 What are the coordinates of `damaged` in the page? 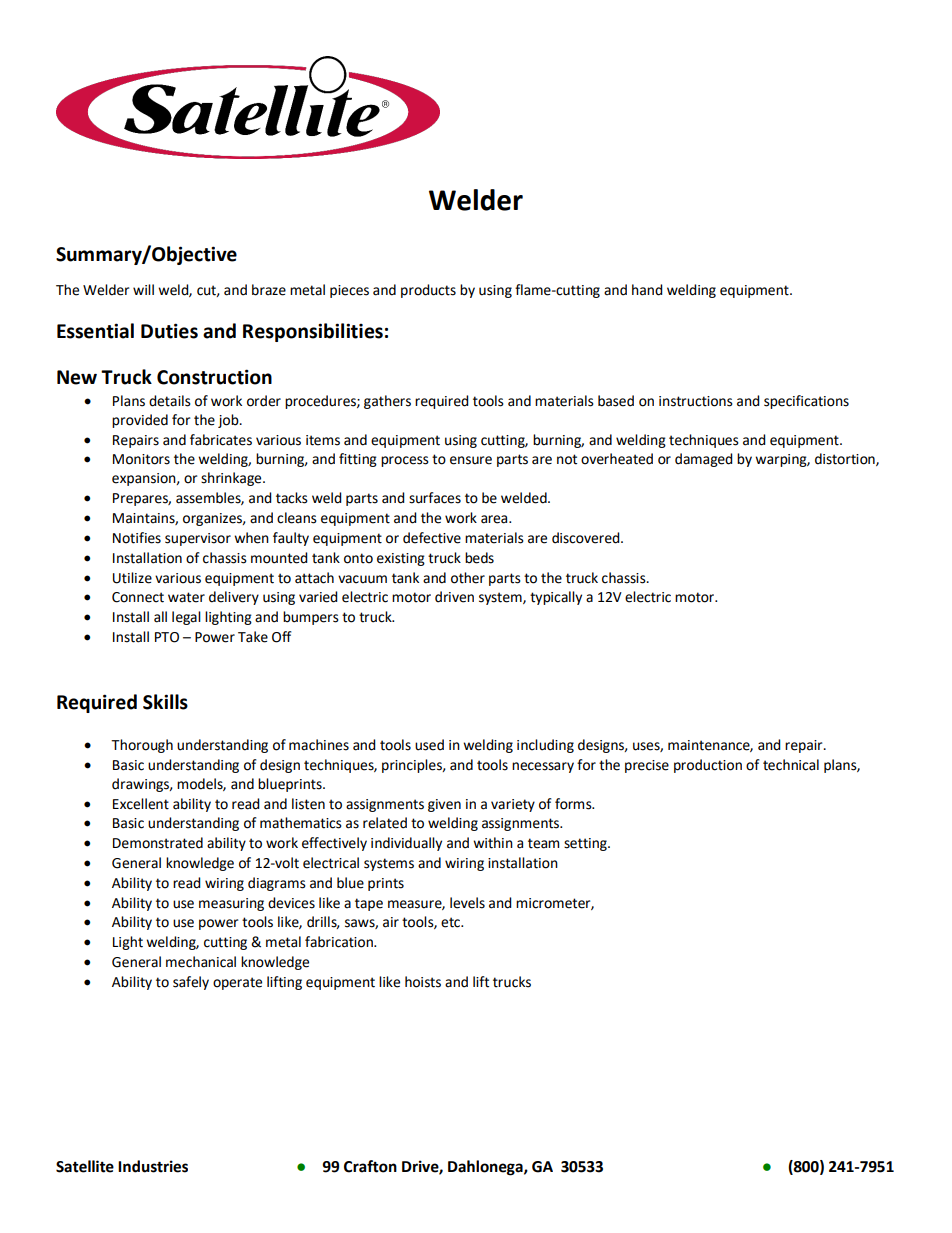 It's located at (704, 460).
